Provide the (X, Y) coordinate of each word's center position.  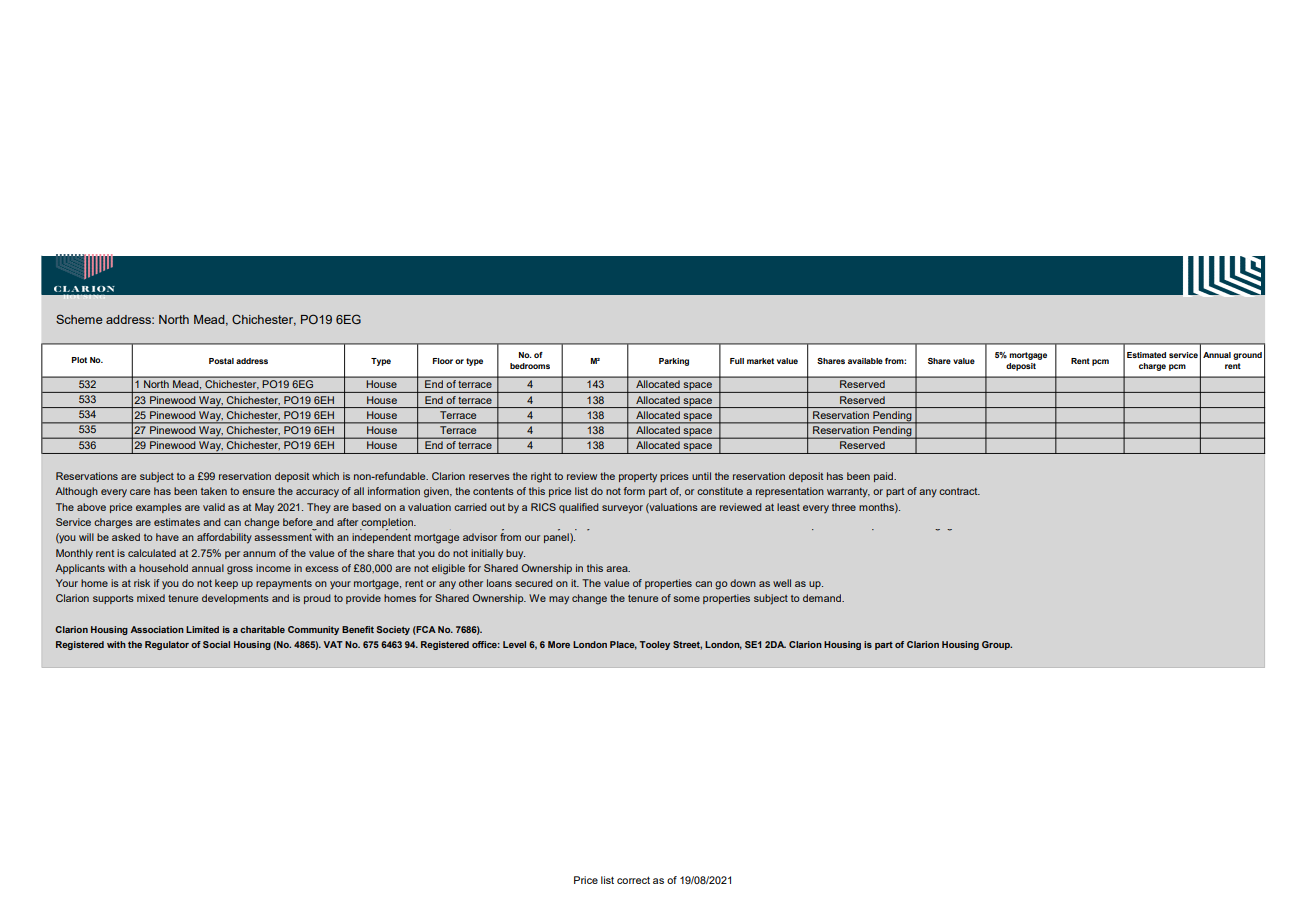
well (782, 583)
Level (514, 644)
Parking (674, 362)
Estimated (1146, 355)
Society (393, 630)
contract (959, 491)
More (559, 644)
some (686, 599)
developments (235, 599)
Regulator (167, 645)
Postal (221, 361)
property (638, 478)
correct (633, 880)
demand (823, 598)
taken (214, 491)
